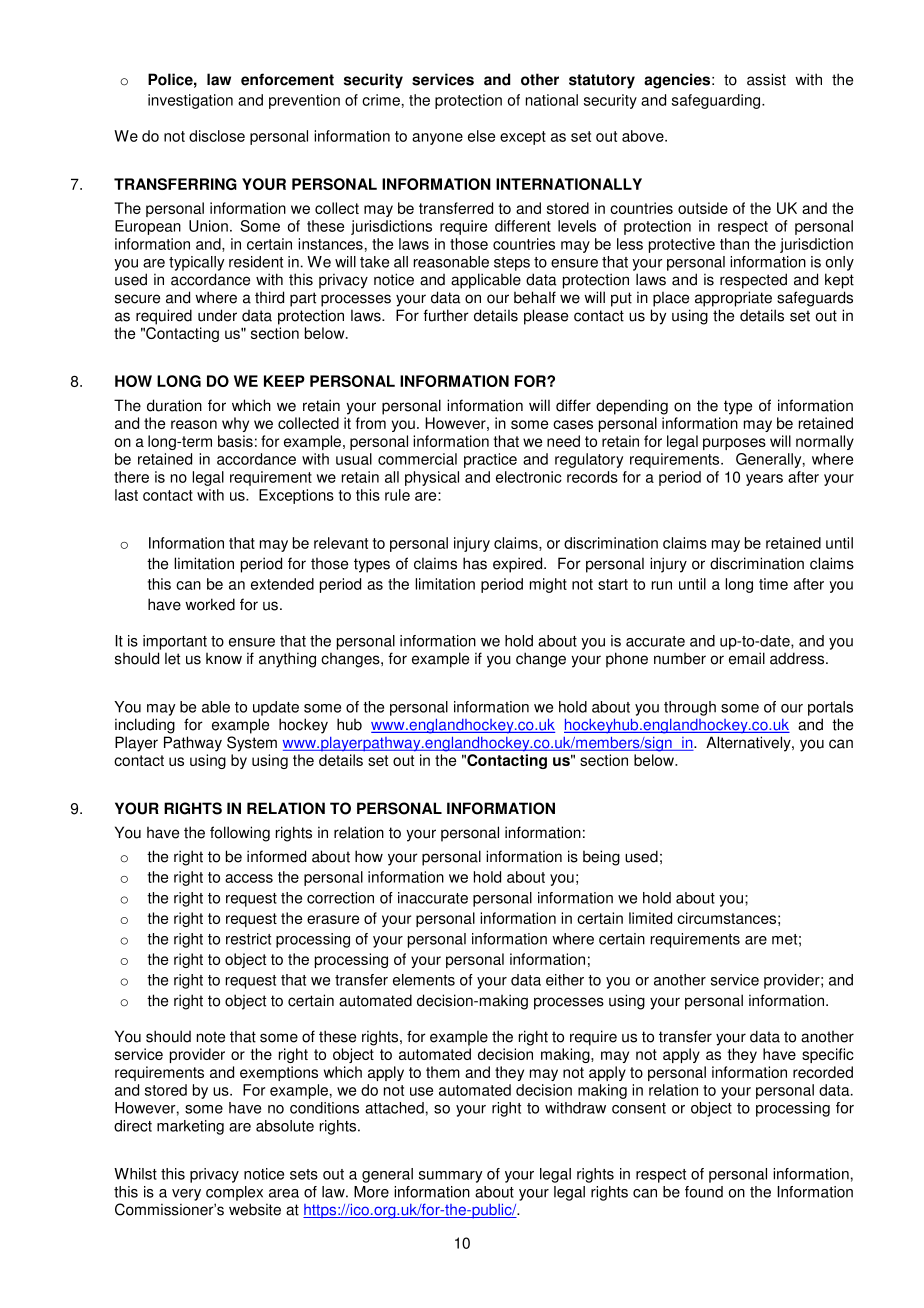 The height and width of the screenshot is (1308, 924). What do you see at coordinates (481, 136) in the screenshot?
I see `else` at bounding box center [481, 136].
